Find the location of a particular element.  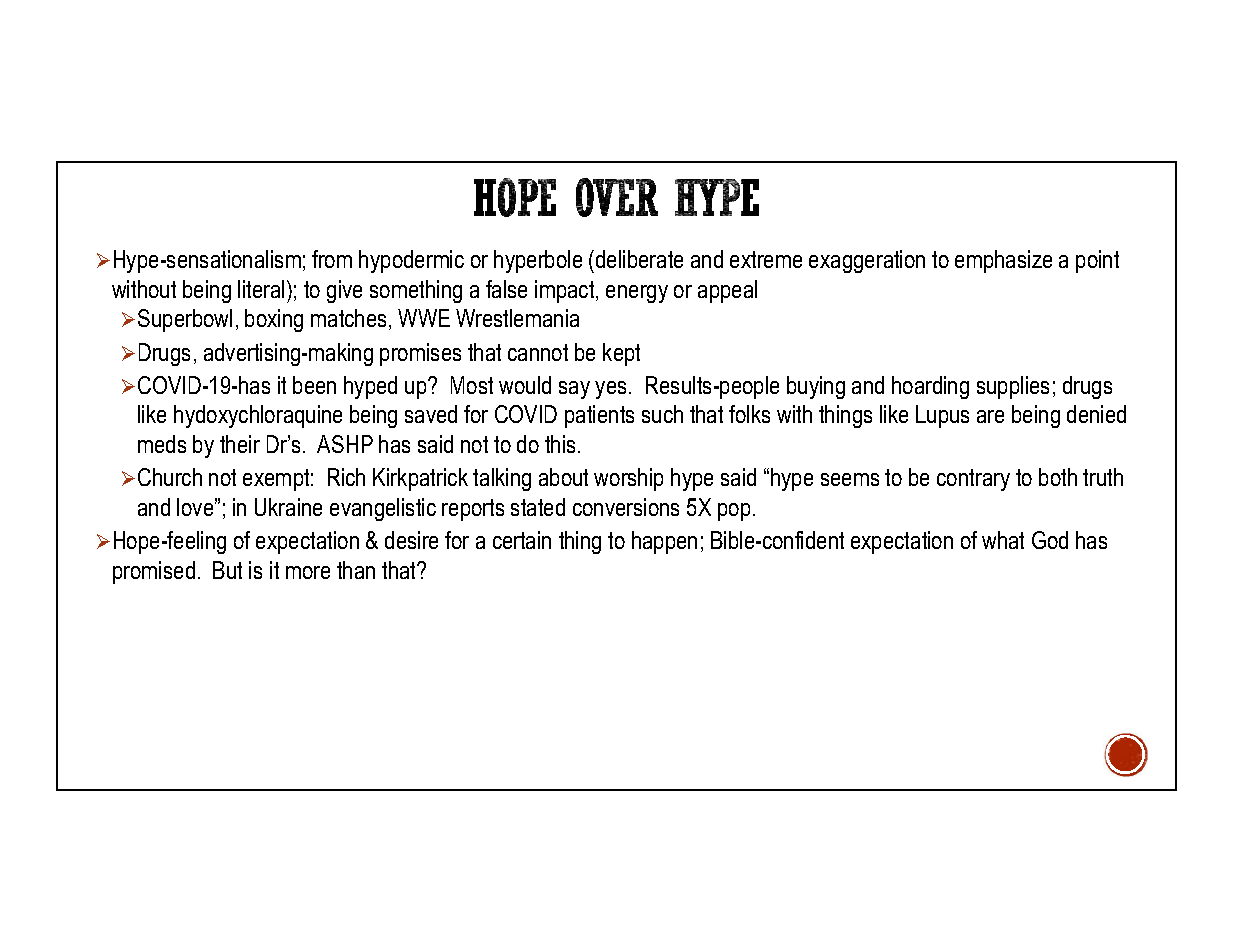

emphasize is located at coordinates (1003, 261).
